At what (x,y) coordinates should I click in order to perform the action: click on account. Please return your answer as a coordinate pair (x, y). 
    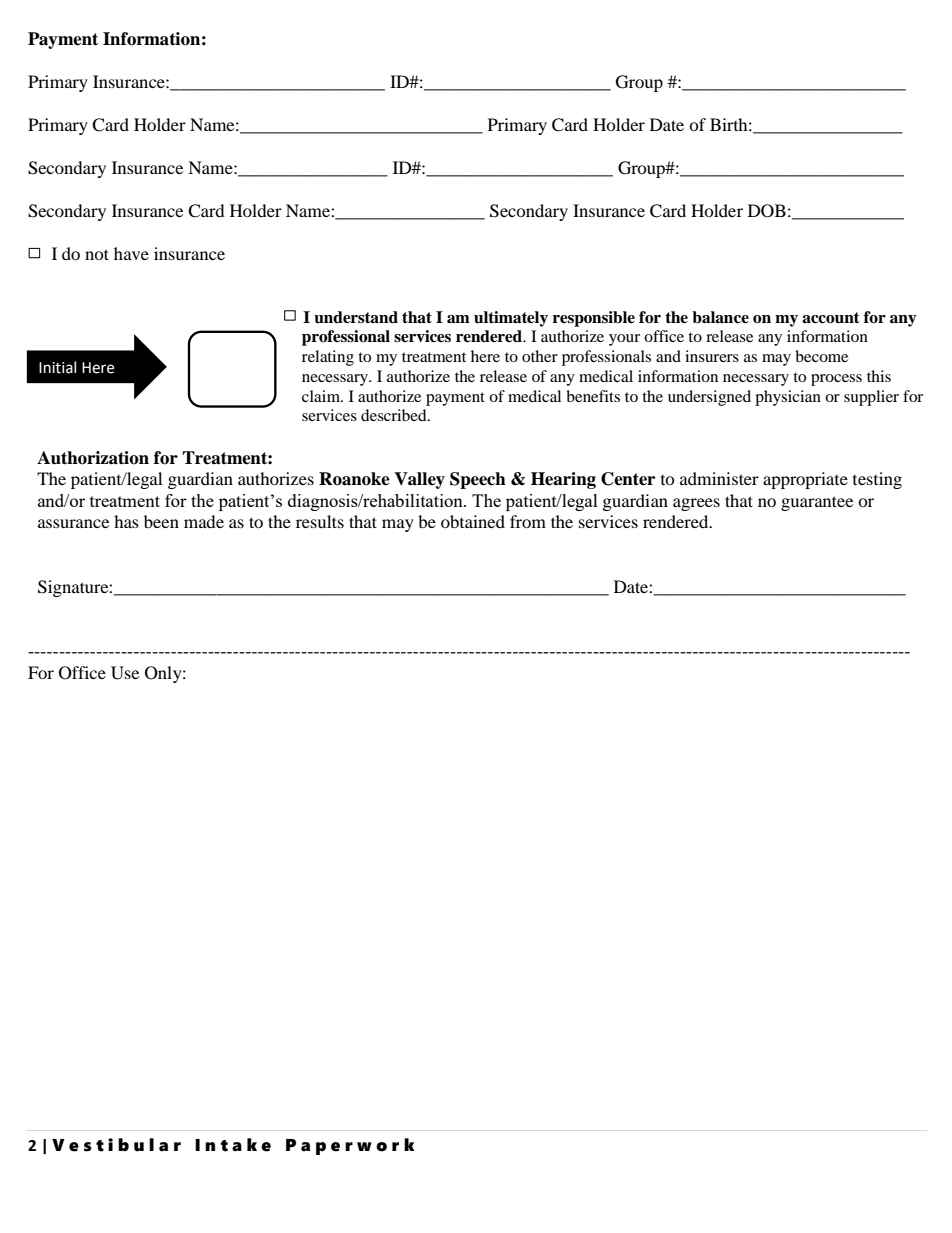
    Looking at the image, I should click on (831, 318).
